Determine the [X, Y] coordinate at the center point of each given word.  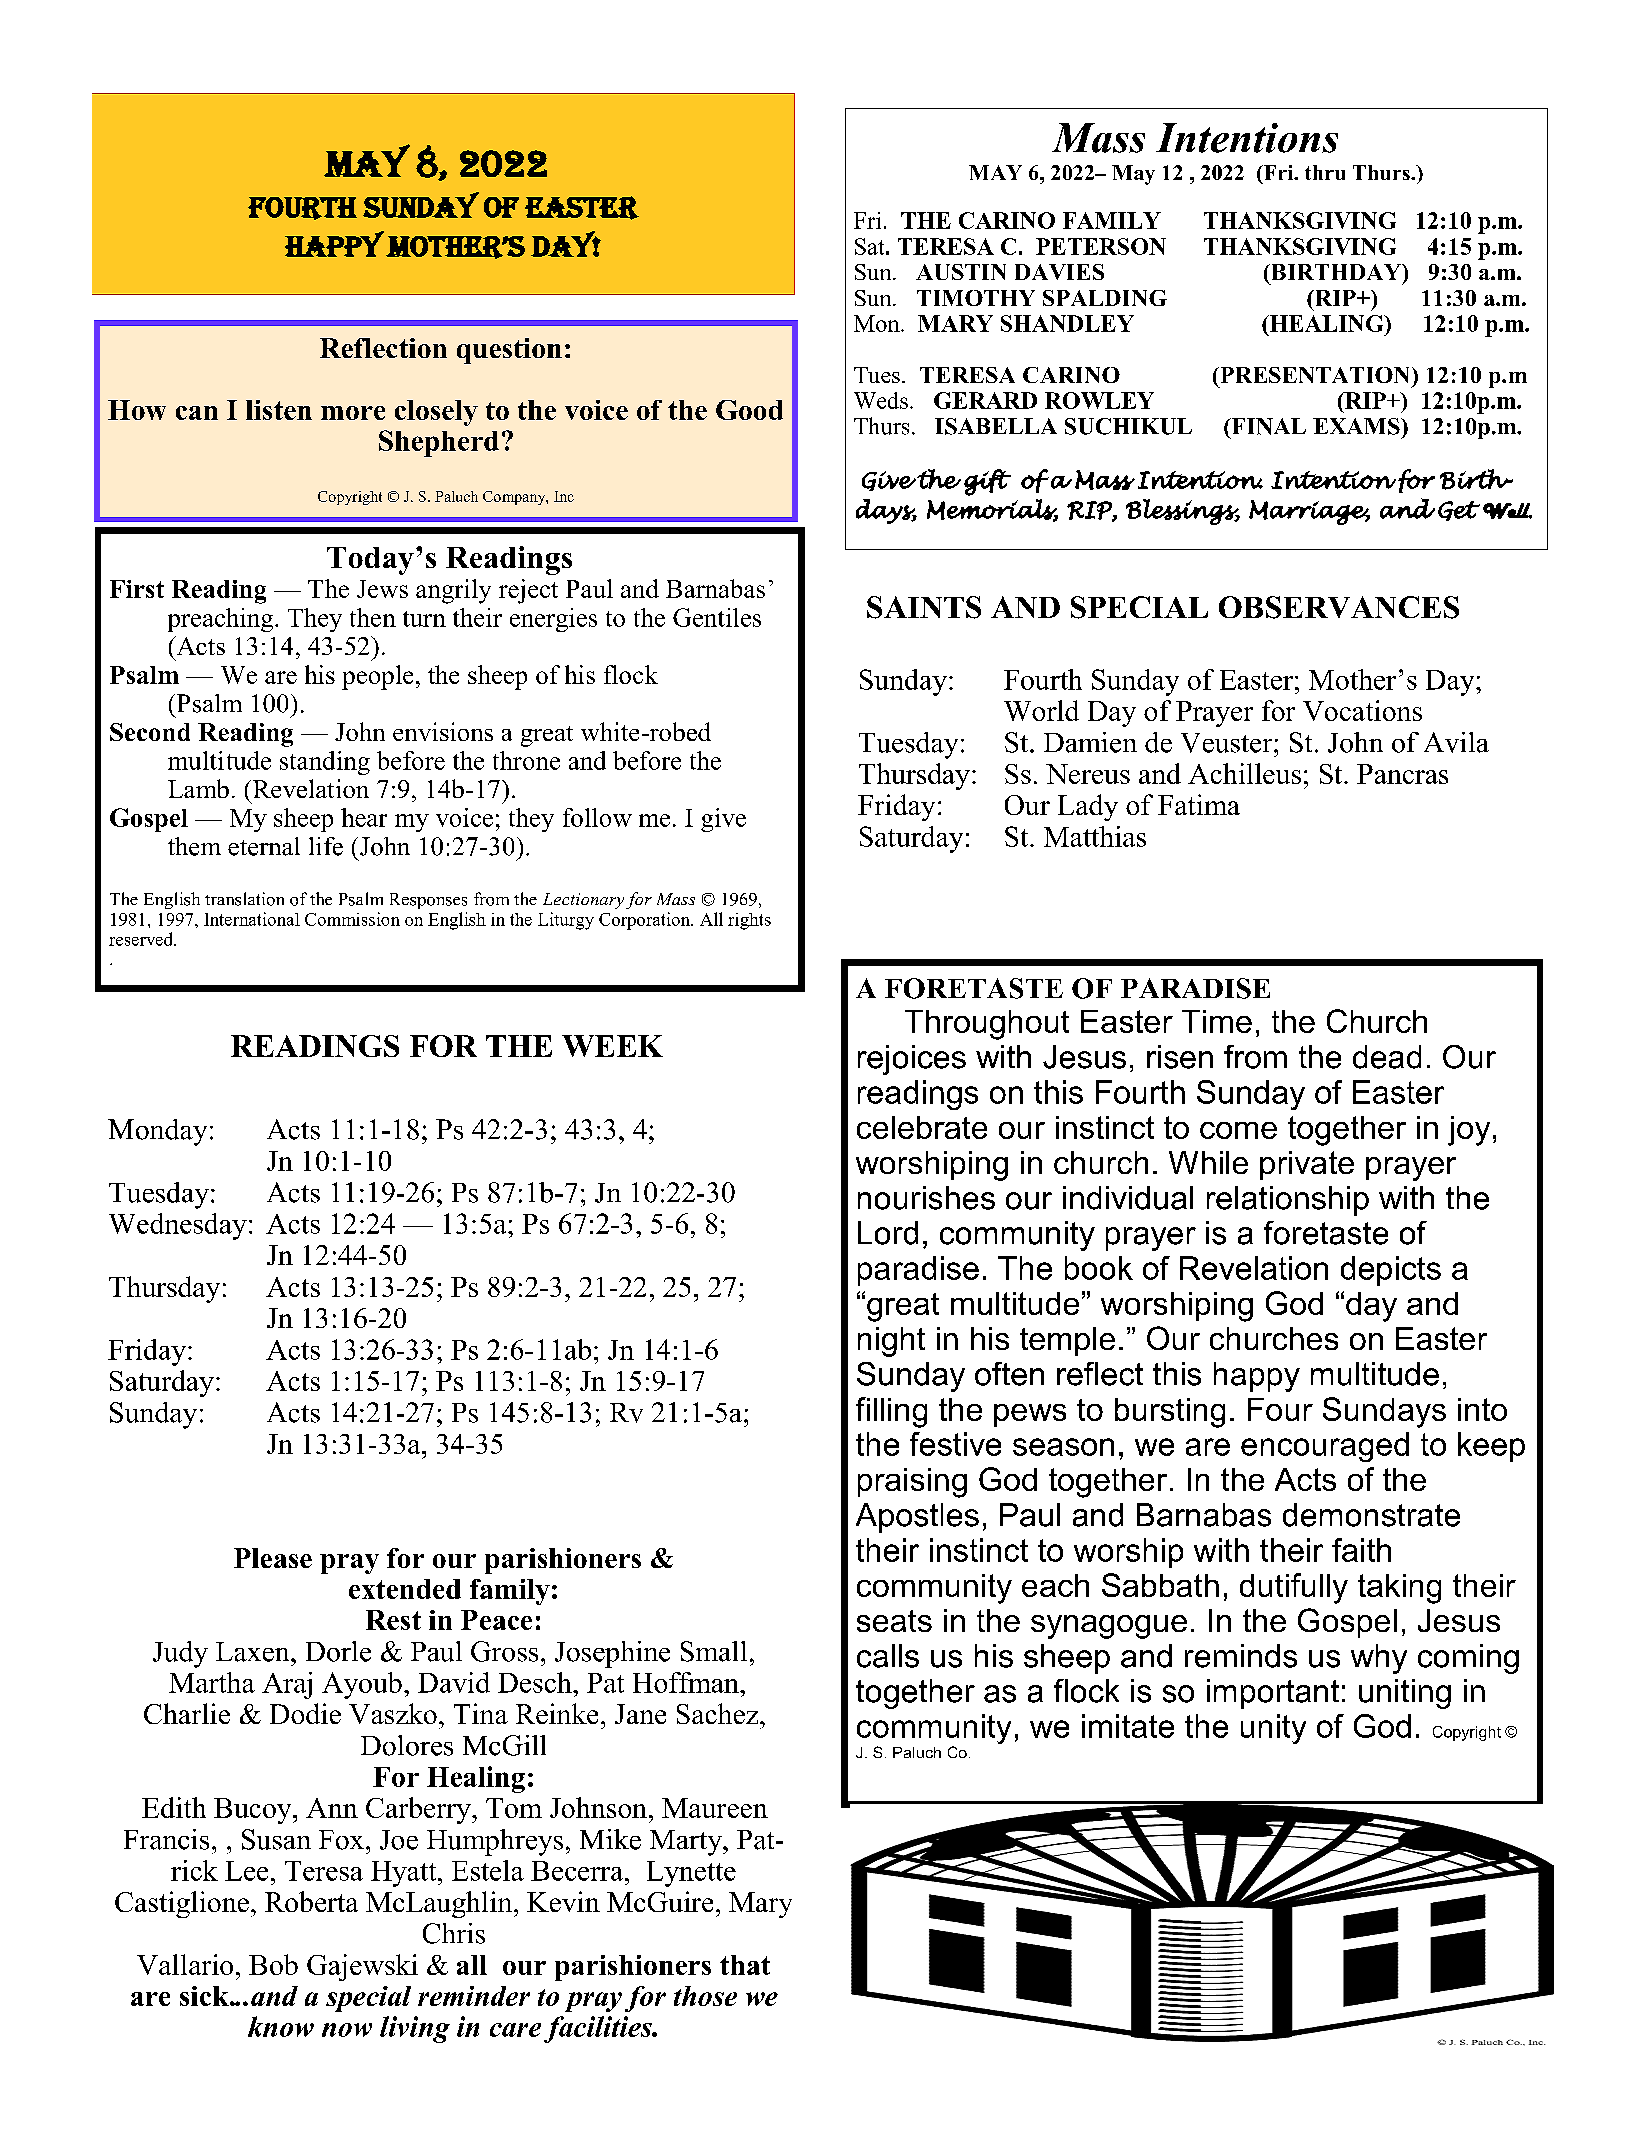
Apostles [917, 1518]
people [377, 677]
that [745, 1965]
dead [1387, 1057]
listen [279, 410]
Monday [157, 1132]
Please [273, 1558]
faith [1361, 1550]
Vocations [1362, 710]
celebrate [922, 1127]
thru [1325, 172]
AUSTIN [961, 272]
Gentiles [717, 617]
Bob [273, 1964]
